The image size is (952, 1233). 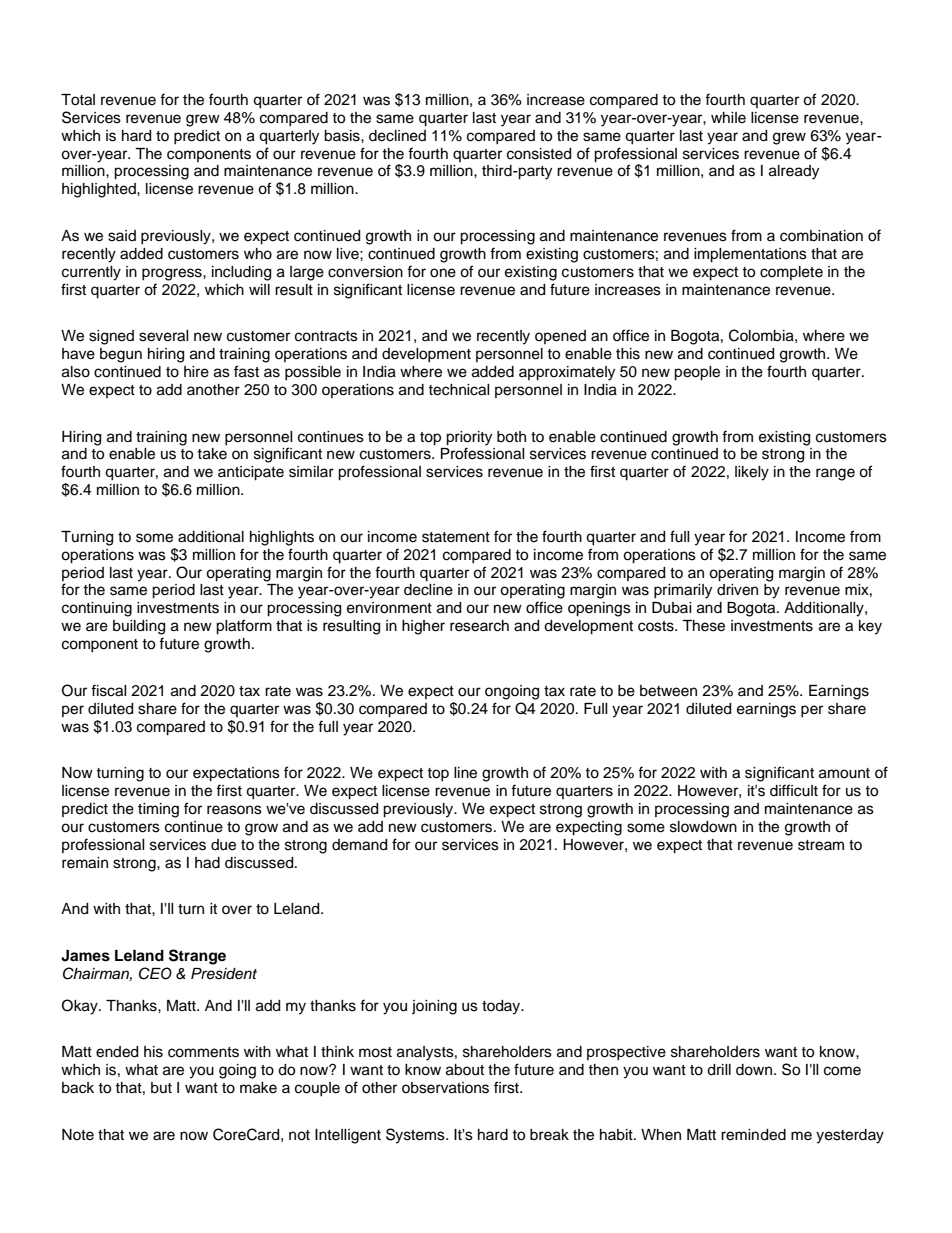 I want to click on but, so click(x=161, y=1088).
